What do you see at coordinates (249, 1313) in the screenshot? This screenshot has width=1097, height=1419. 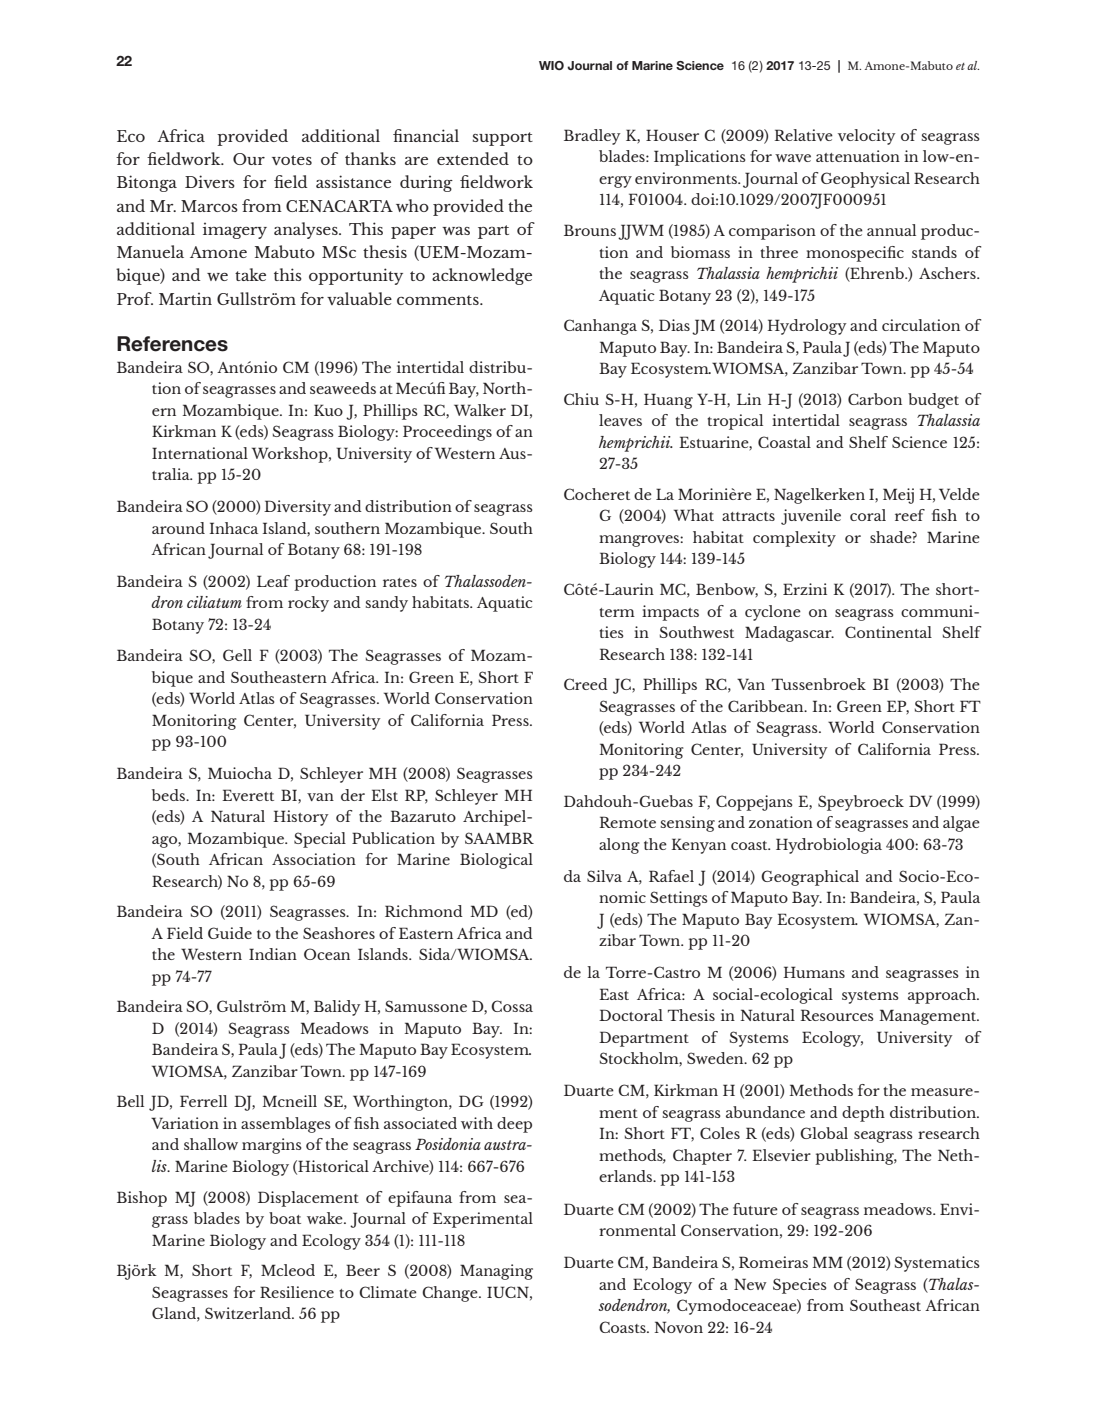 I see `Switzerland` at bounding box center [249, 1313].
